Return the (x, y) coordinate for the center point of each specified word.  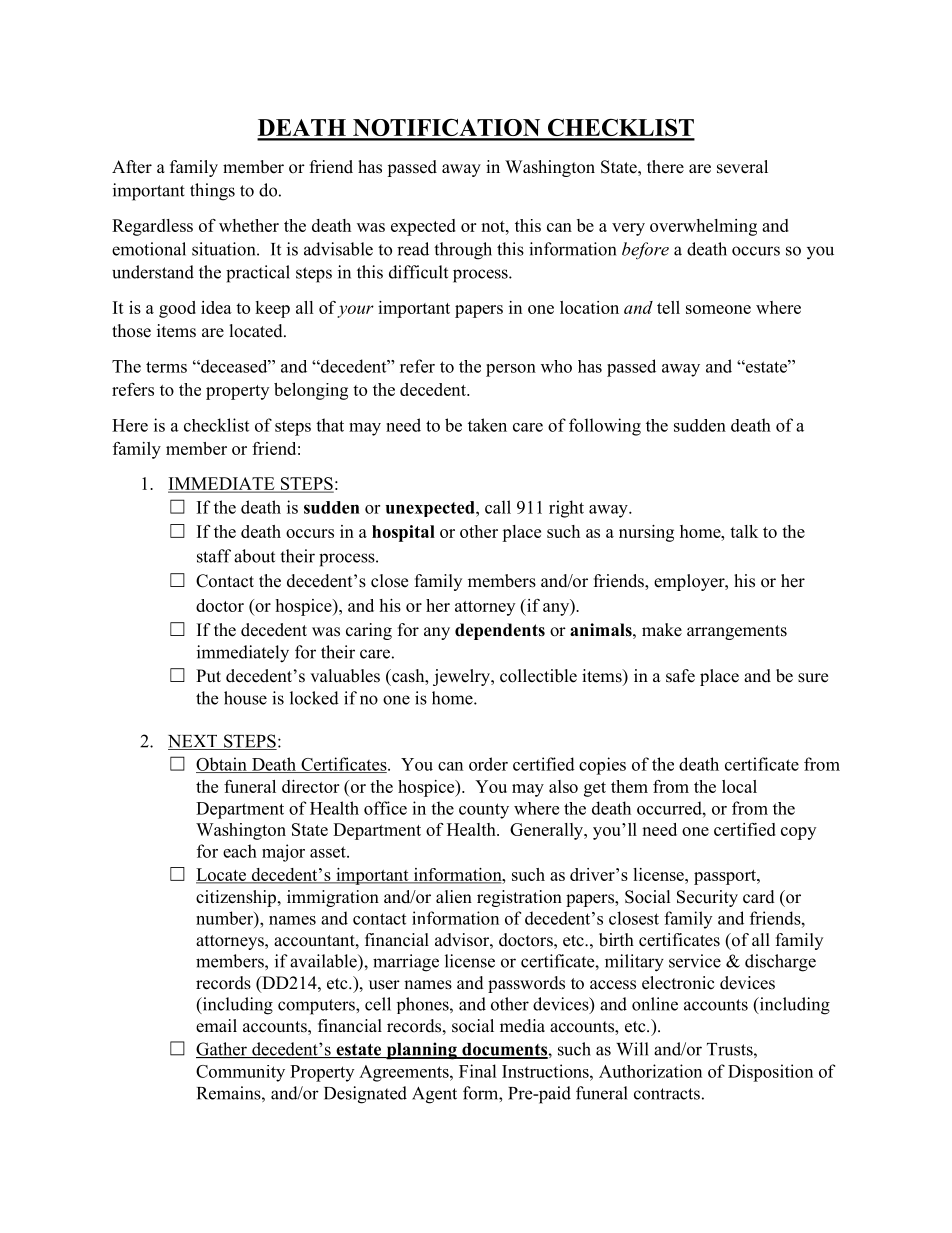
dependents (500, 631)
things (212, 192)
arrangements (737, 632)
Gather (222, 1050)
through (463, 251)
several (742, 167)
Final (478, 1071)
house (245, 698)
